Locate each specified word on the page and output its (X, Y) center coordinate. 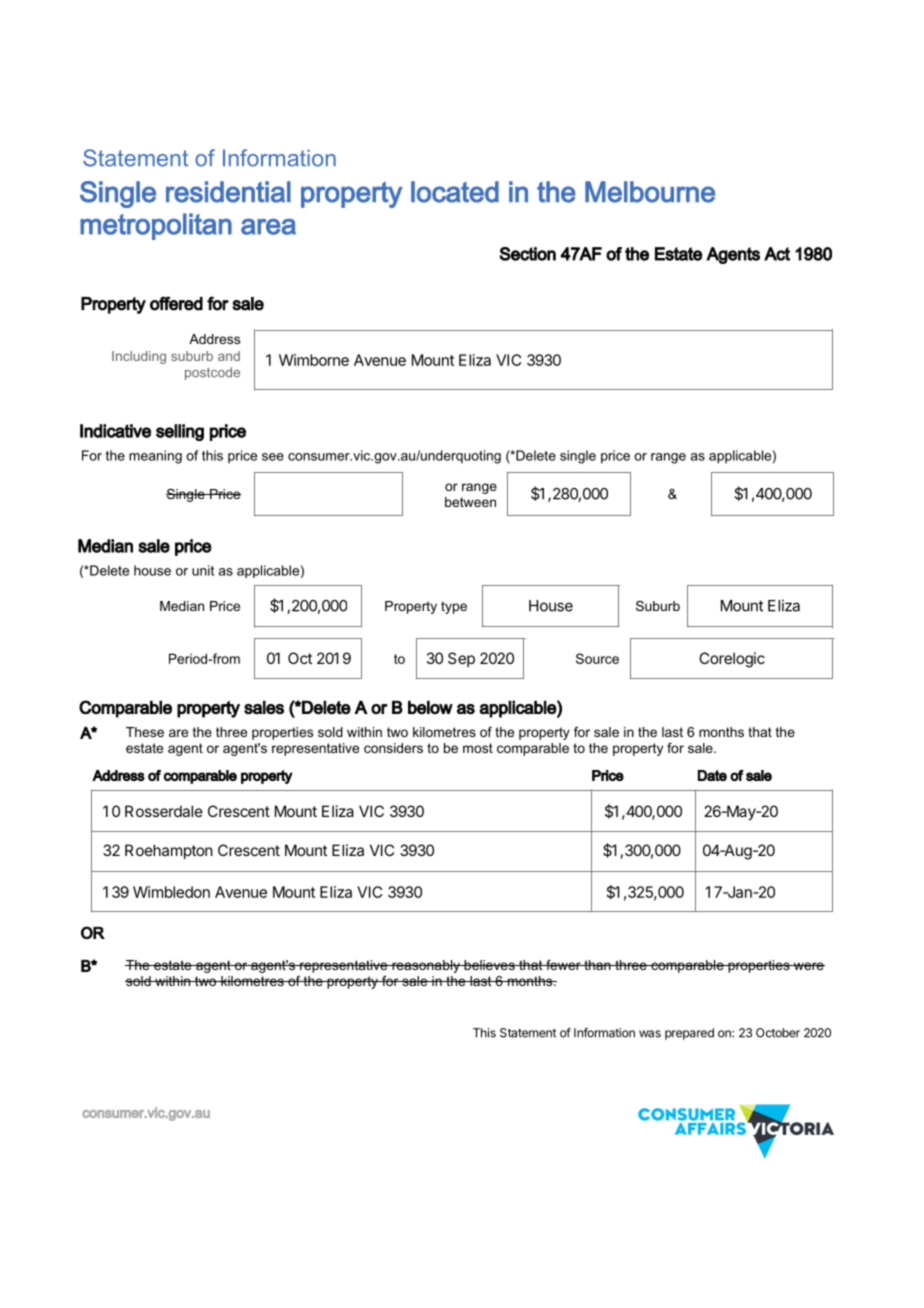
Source (597, 658)
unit (203, 570)
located (455, 192)
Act (777, 254)
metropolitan (156, 226)
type (454, 607)
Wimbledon (171, 892)
